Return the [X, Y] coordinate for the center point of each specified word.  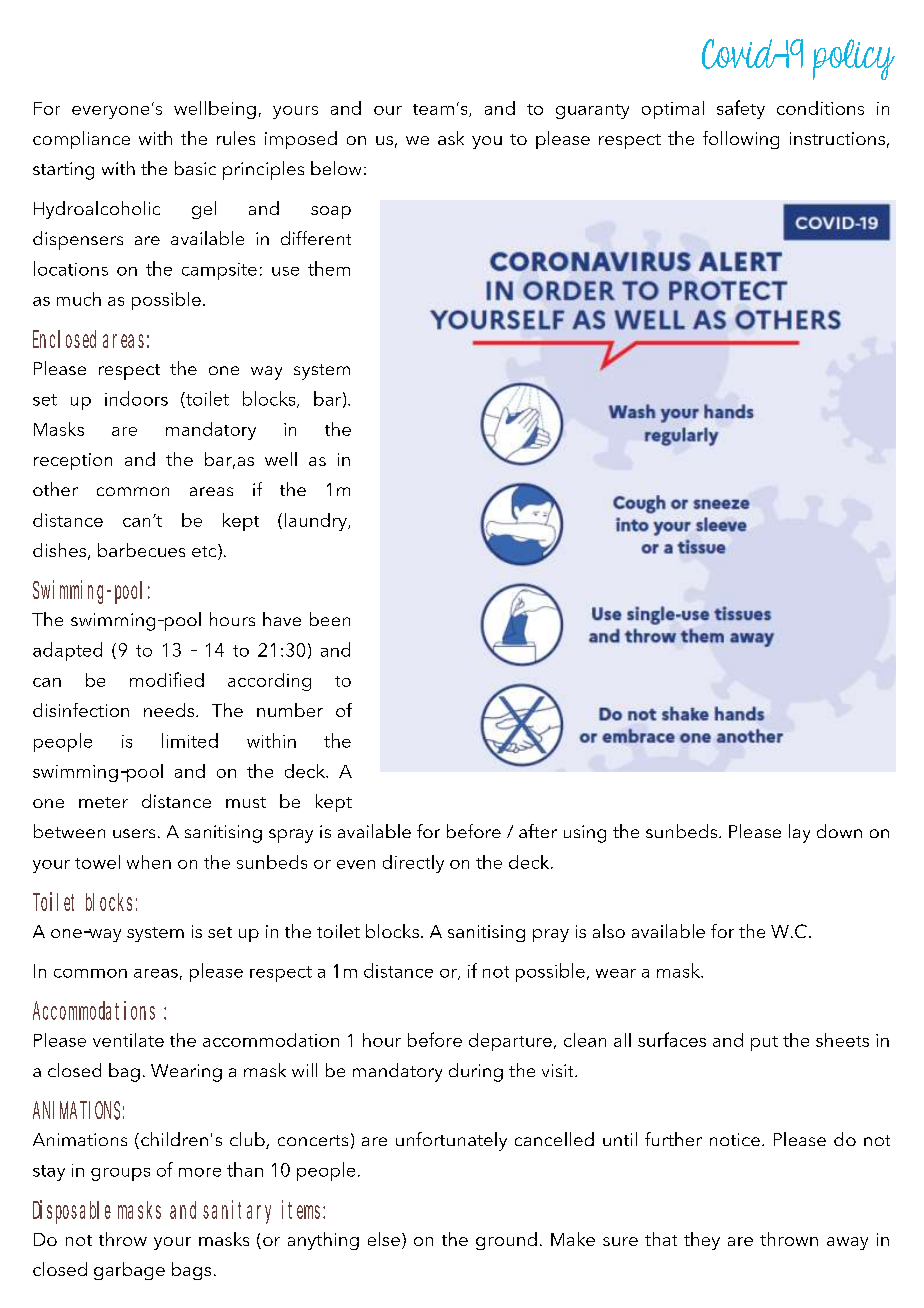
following [741, 140]
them [329, 268]
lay [799, 833]
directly [413, 864]
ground [506, 1241]
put [764, 1043]
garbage [129, 1271]
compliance [81, 140]
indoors [136, 398]
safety [741, 109]
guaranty [592, 111]
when [149, 862]
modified [167, 679]
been [330, 619]
